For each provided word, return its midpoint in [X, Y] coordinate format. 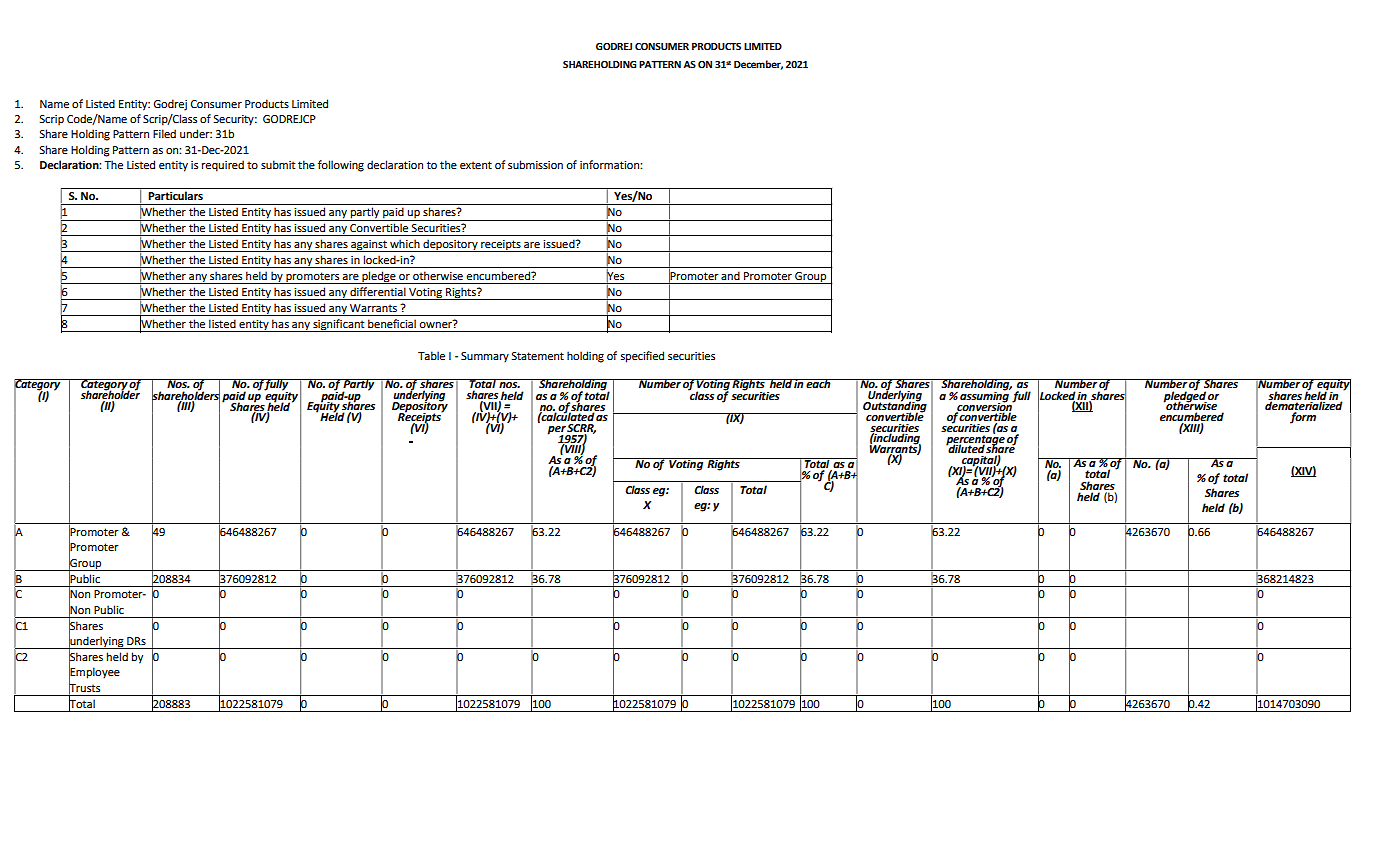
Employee [94, 673]
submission [535, 164]
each [819, 383]
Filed [164, 133]
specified [642, 357]
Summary [485, 357]
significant [339, 325]
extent [476, 165]
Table [431, 355]
